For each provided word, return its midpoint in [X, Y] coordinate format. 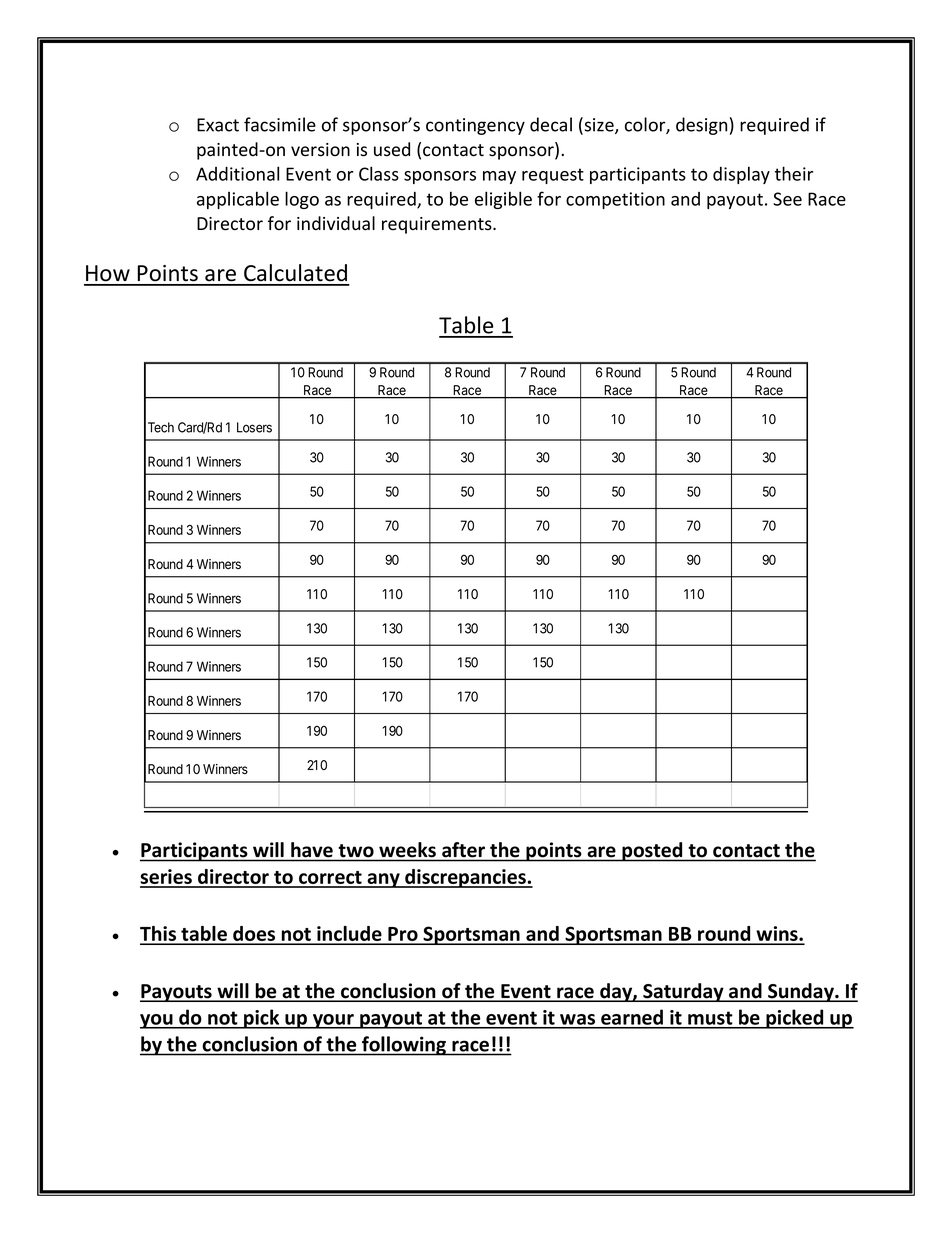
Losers [254, 427]
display [741, 175]
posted [652, 852]
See [787, 199]
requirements [438, 225]
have [312, 849]
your [333, 1021]
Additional [237, 173]
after [463, 849]
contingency [475, 126]
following [404, 1046]
